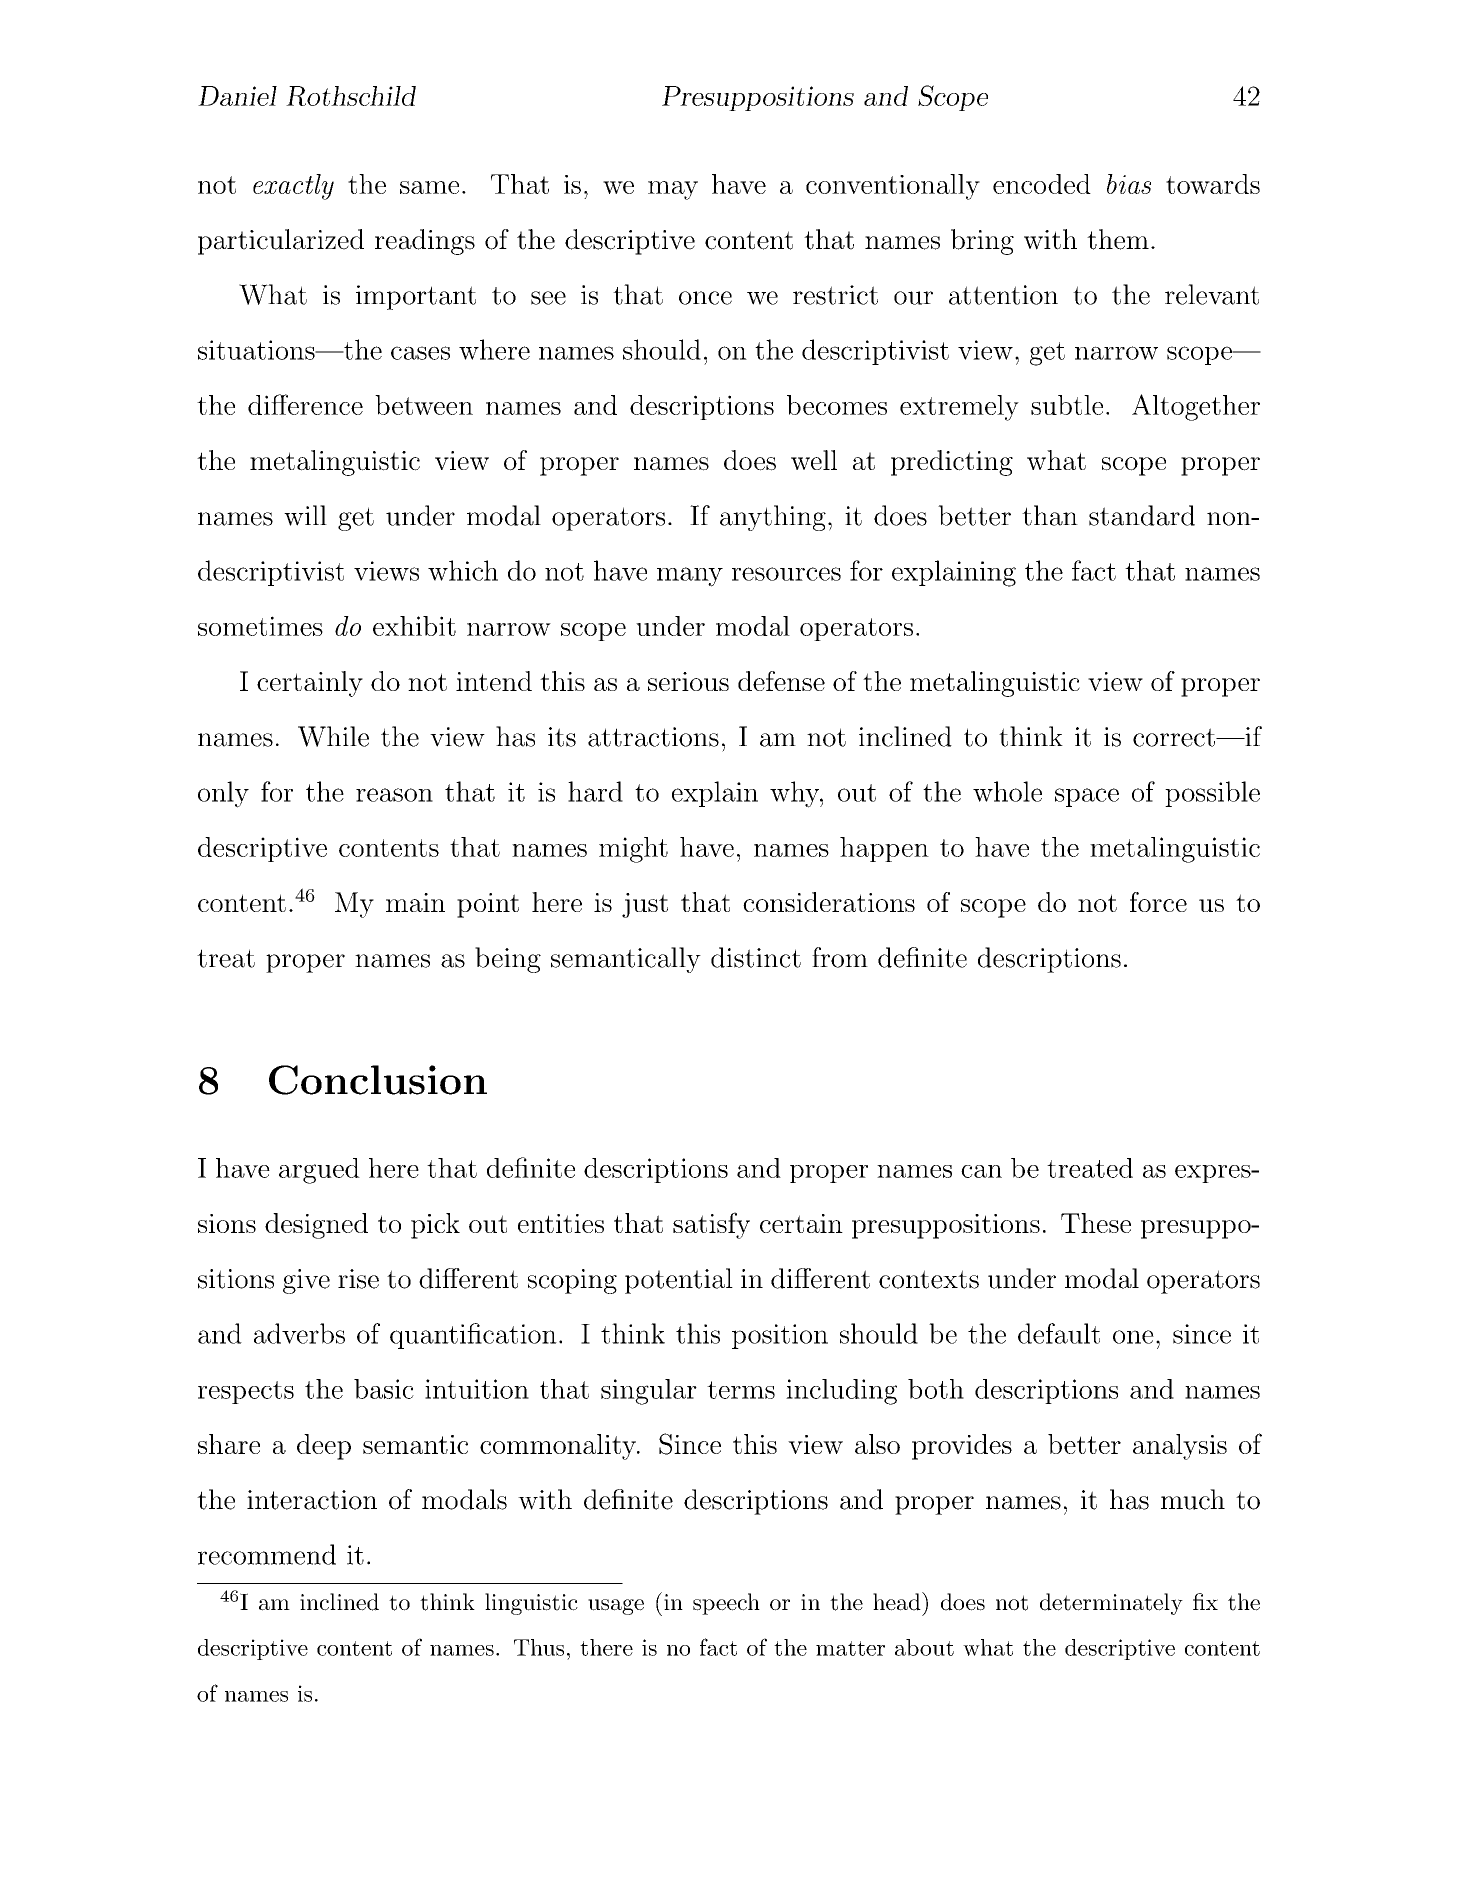  What do you see at coordinates (414, 626) in the page?
I see `exhibit` at bounding box center [414, 626].
